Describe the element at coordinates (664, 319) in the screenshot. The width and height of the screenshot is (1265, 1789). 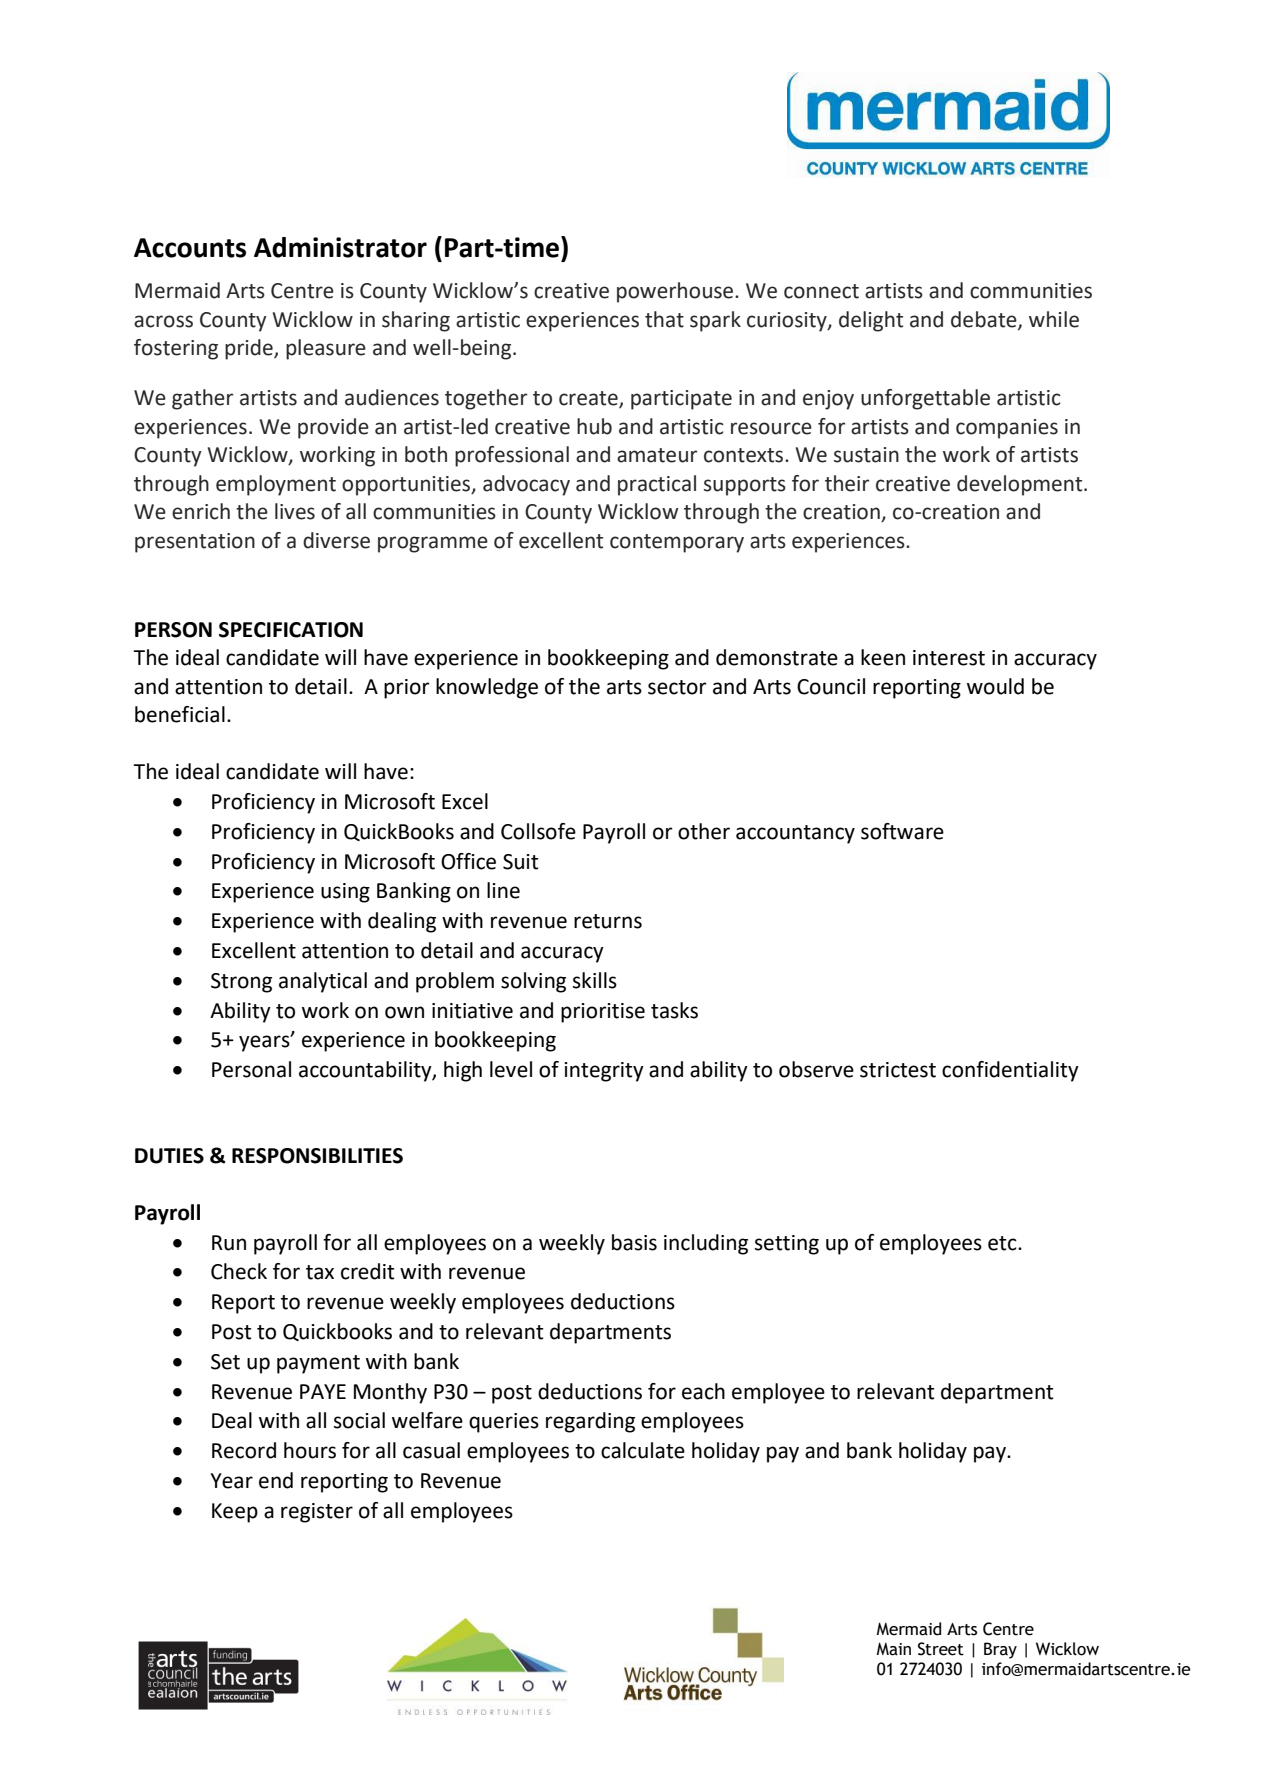
I see `that` at that location.
